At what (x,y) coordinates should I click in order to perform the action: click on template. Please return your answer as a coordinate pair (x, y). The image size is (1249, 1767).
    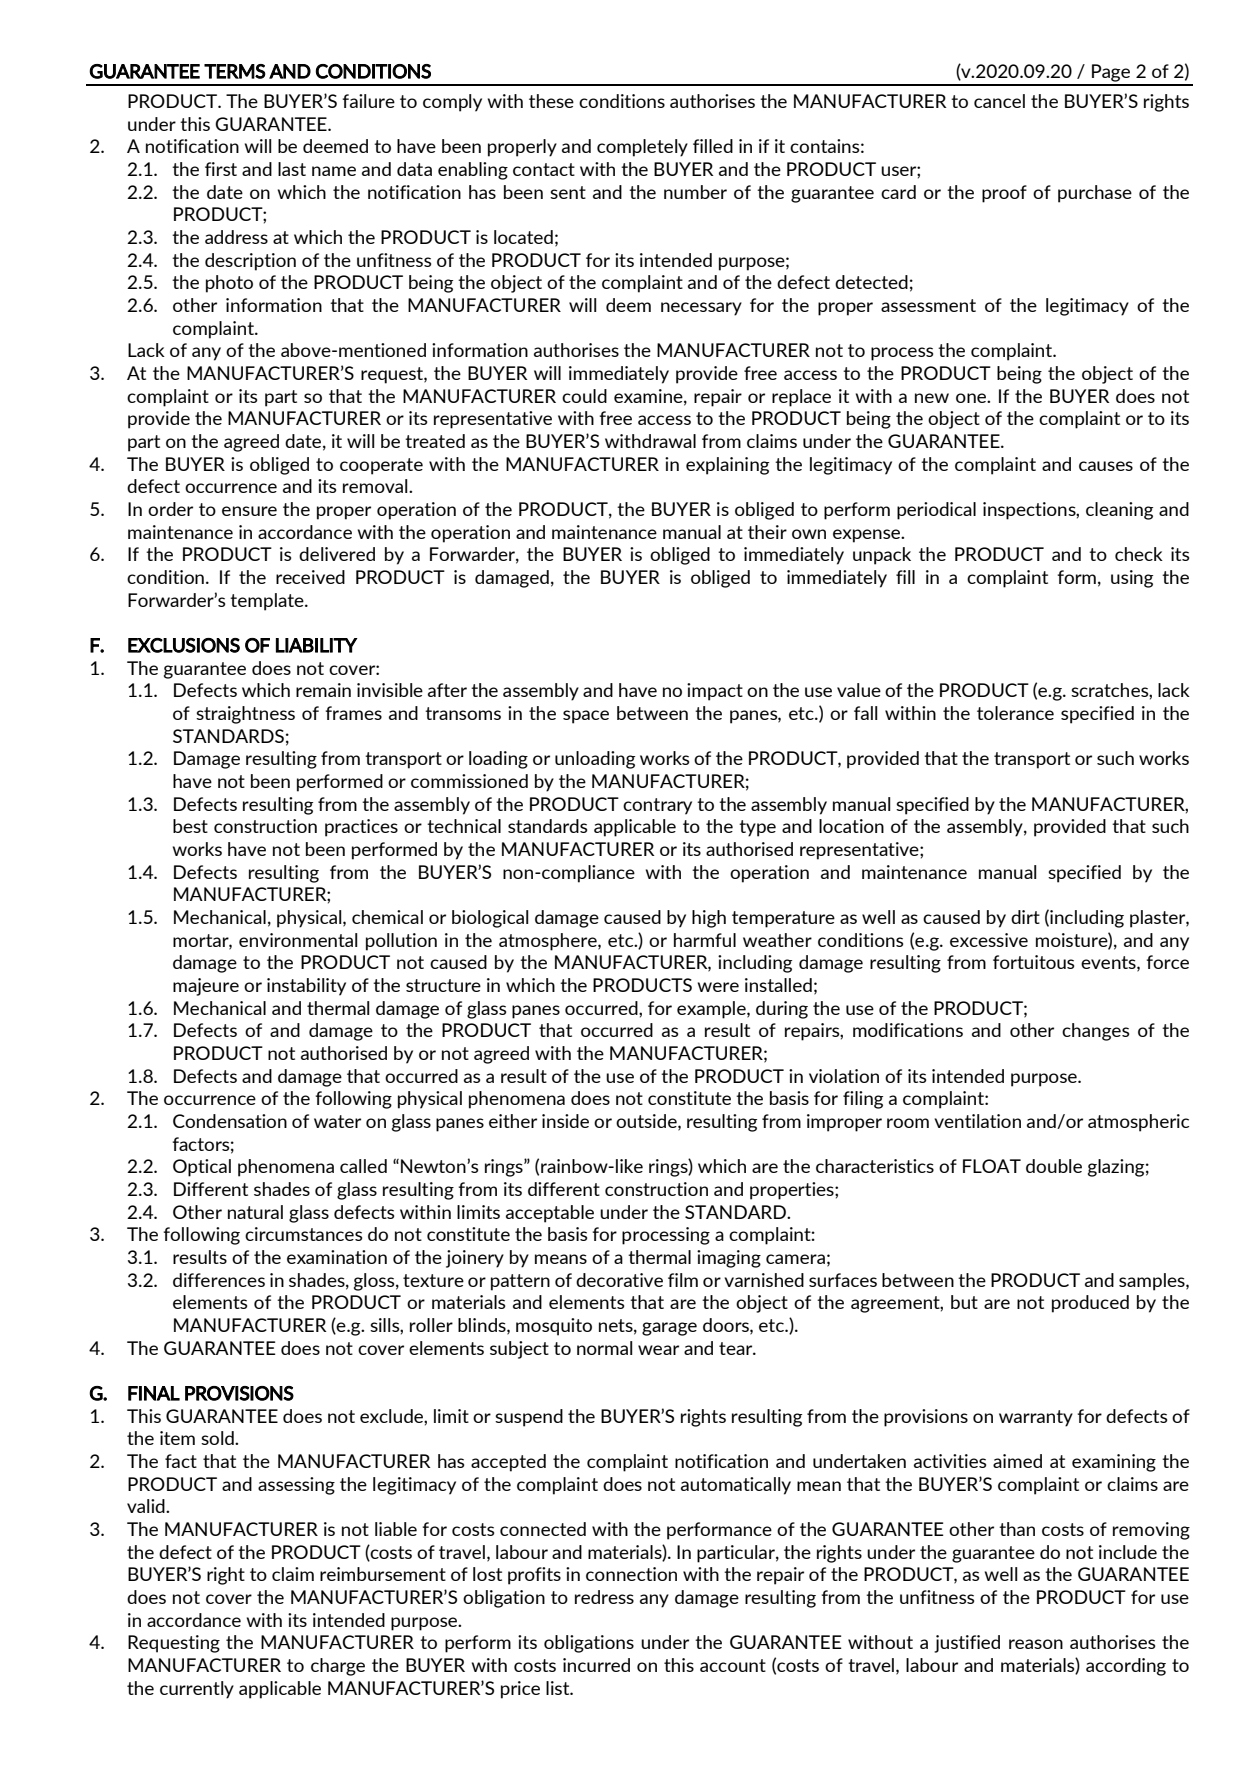
    Looking at the image, I should click on (268, 602).
